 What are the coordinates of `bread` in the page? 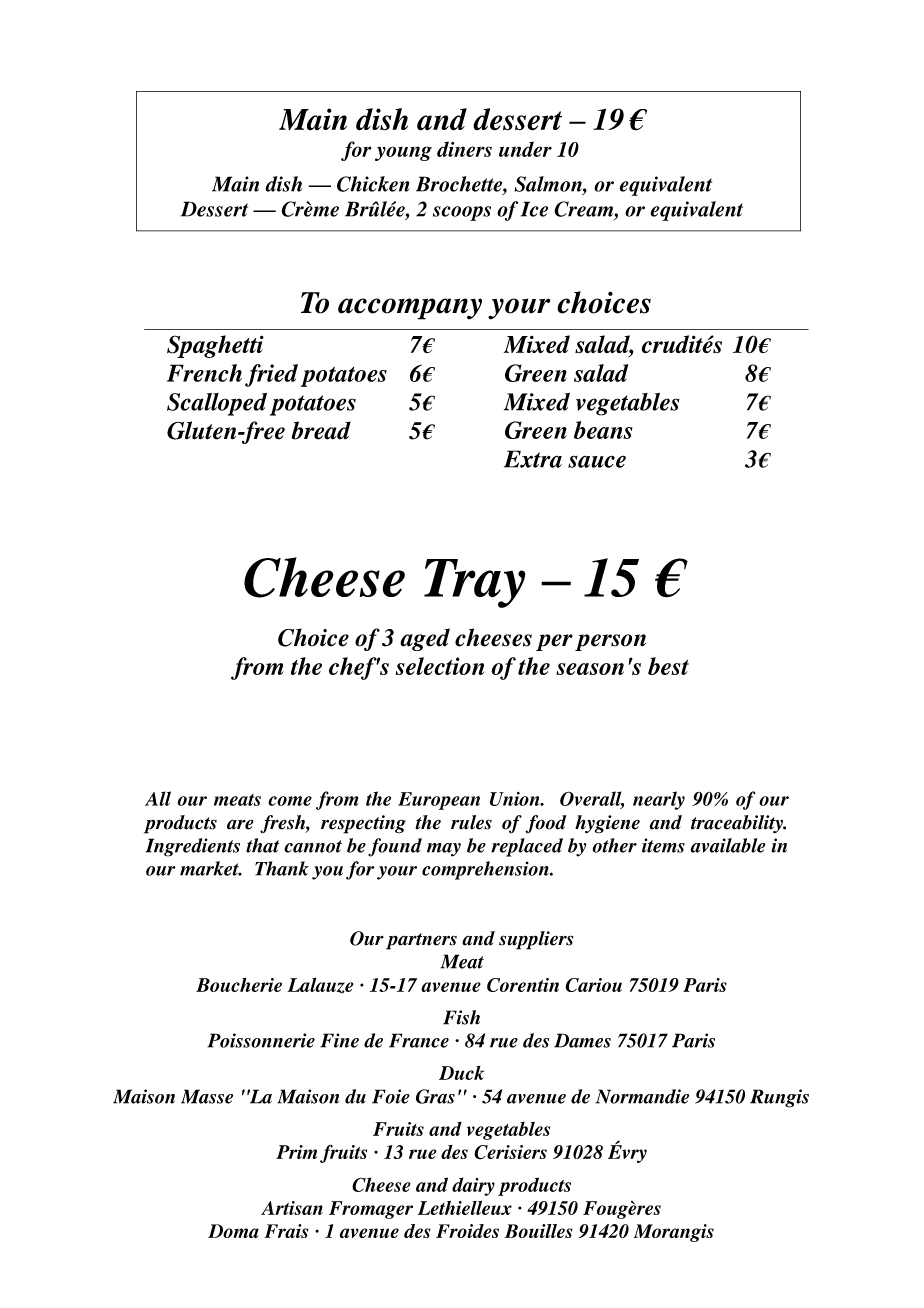 It's located at (321, 430).
